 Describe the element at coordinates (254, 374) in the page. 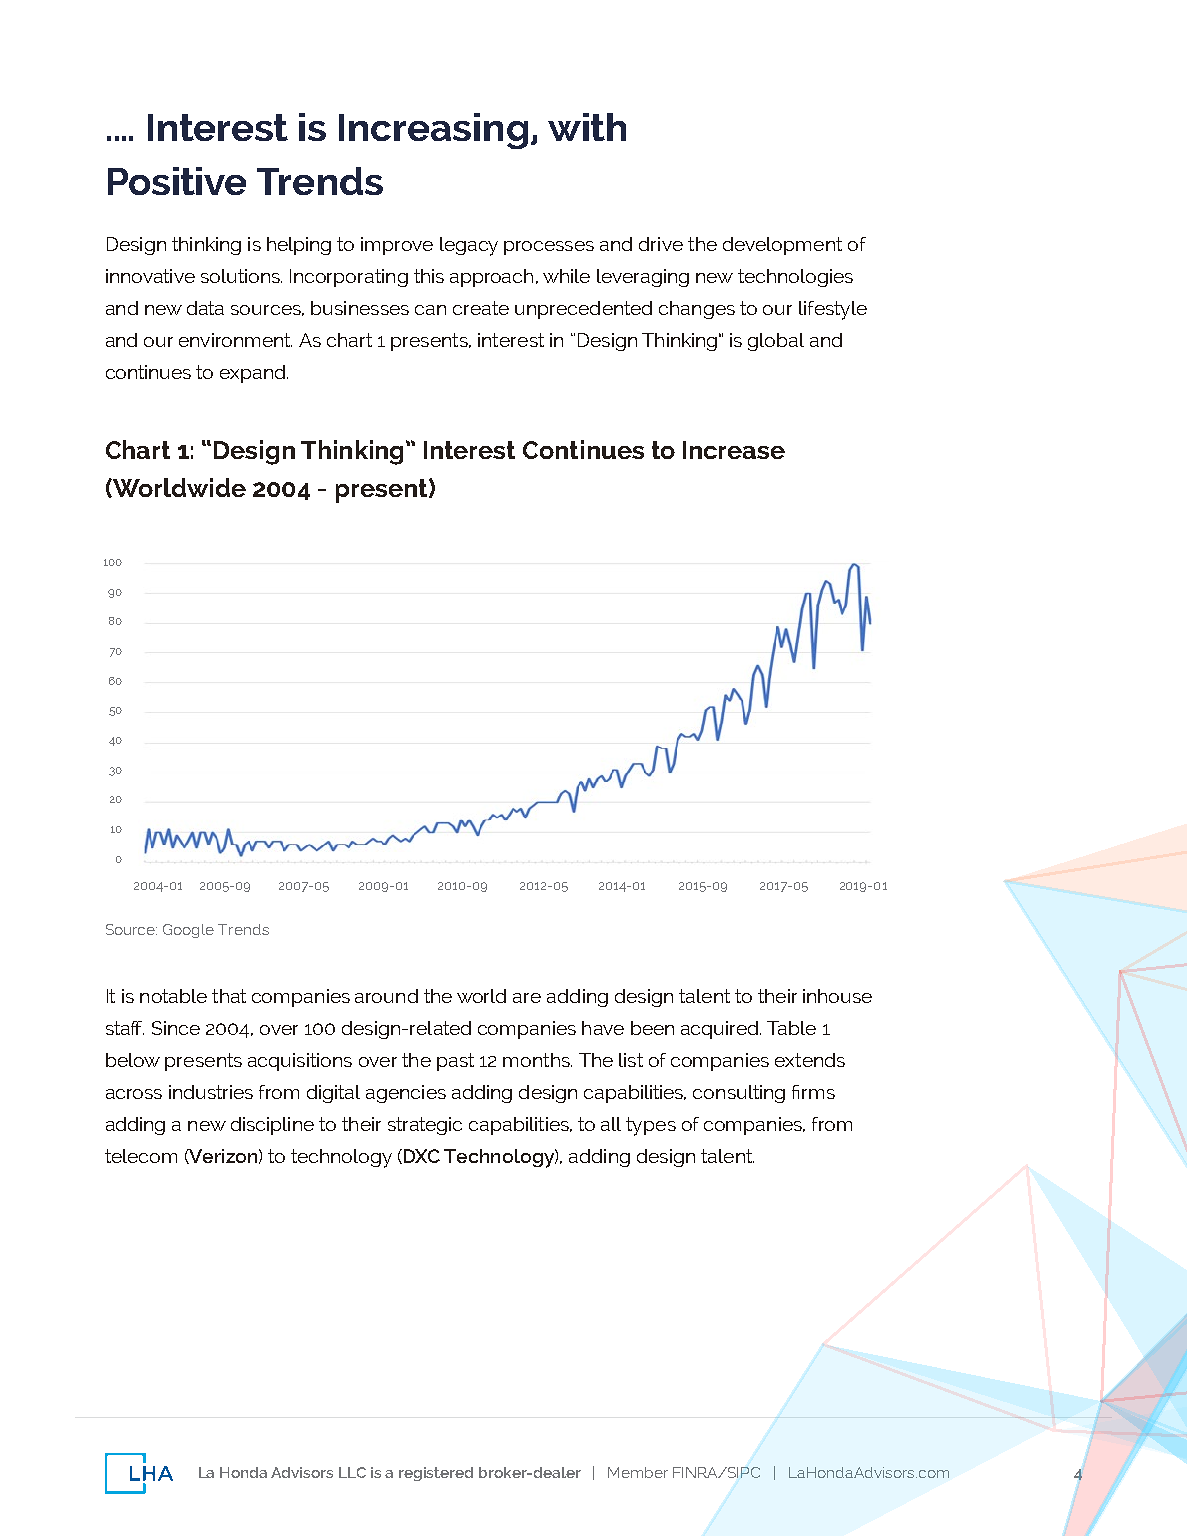

I see `expand` at that location.
